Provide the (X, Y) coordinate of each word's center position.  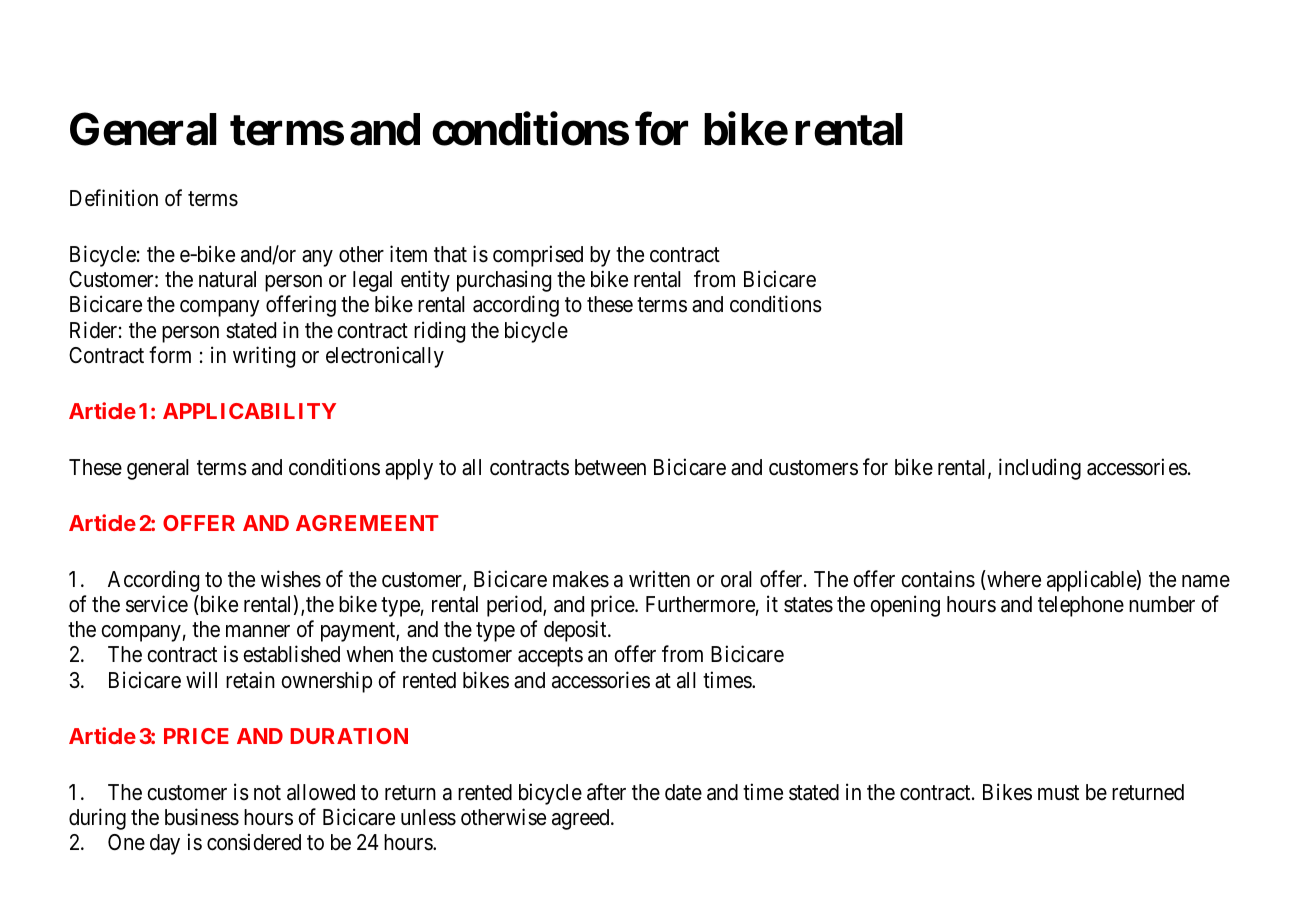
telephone (1081, 606)
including (1040, 469)
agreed (582, 819)
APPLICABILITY (249, 411)
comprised (538, 256)
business (202, 817)
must (1058, 793)
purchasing (504, 281)
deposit (576, 631)
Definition (114, 198)
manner (258, 631)
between (610, 467)
